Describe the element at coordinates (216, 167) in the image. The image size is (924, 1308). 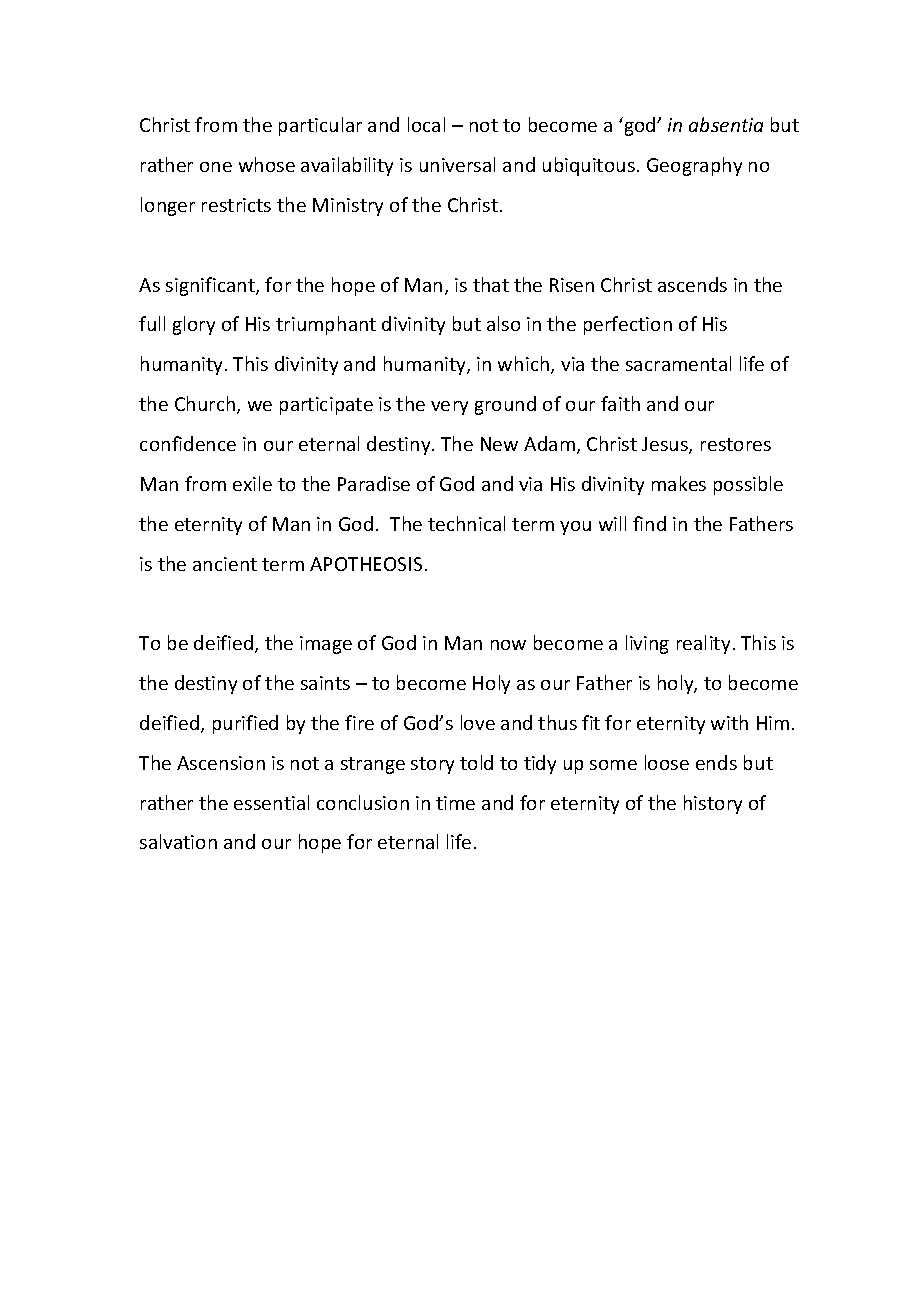
I see `one` at that location.
